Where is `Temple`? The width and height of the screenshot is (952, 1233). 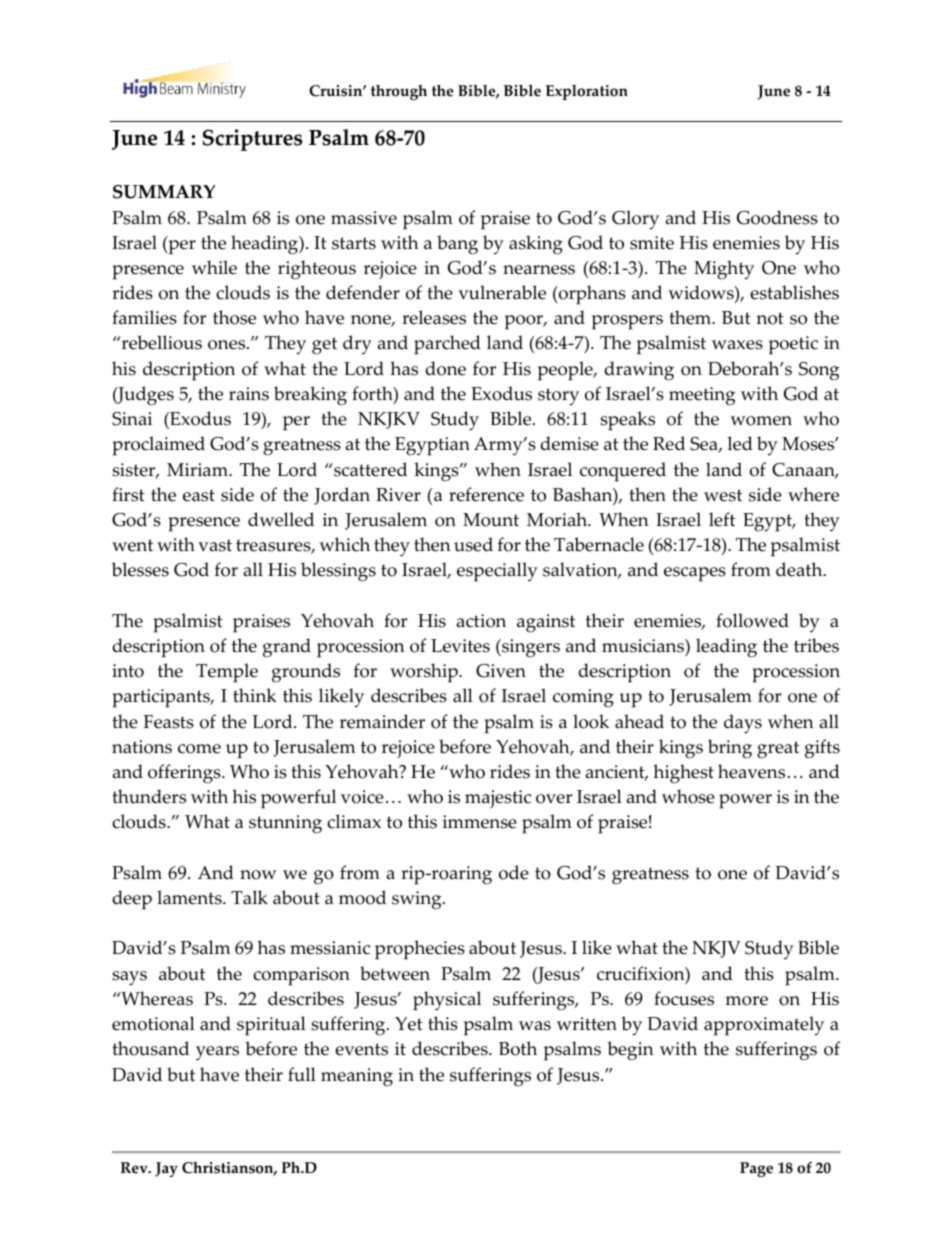
Temple is located at coordinates (227, 673).
